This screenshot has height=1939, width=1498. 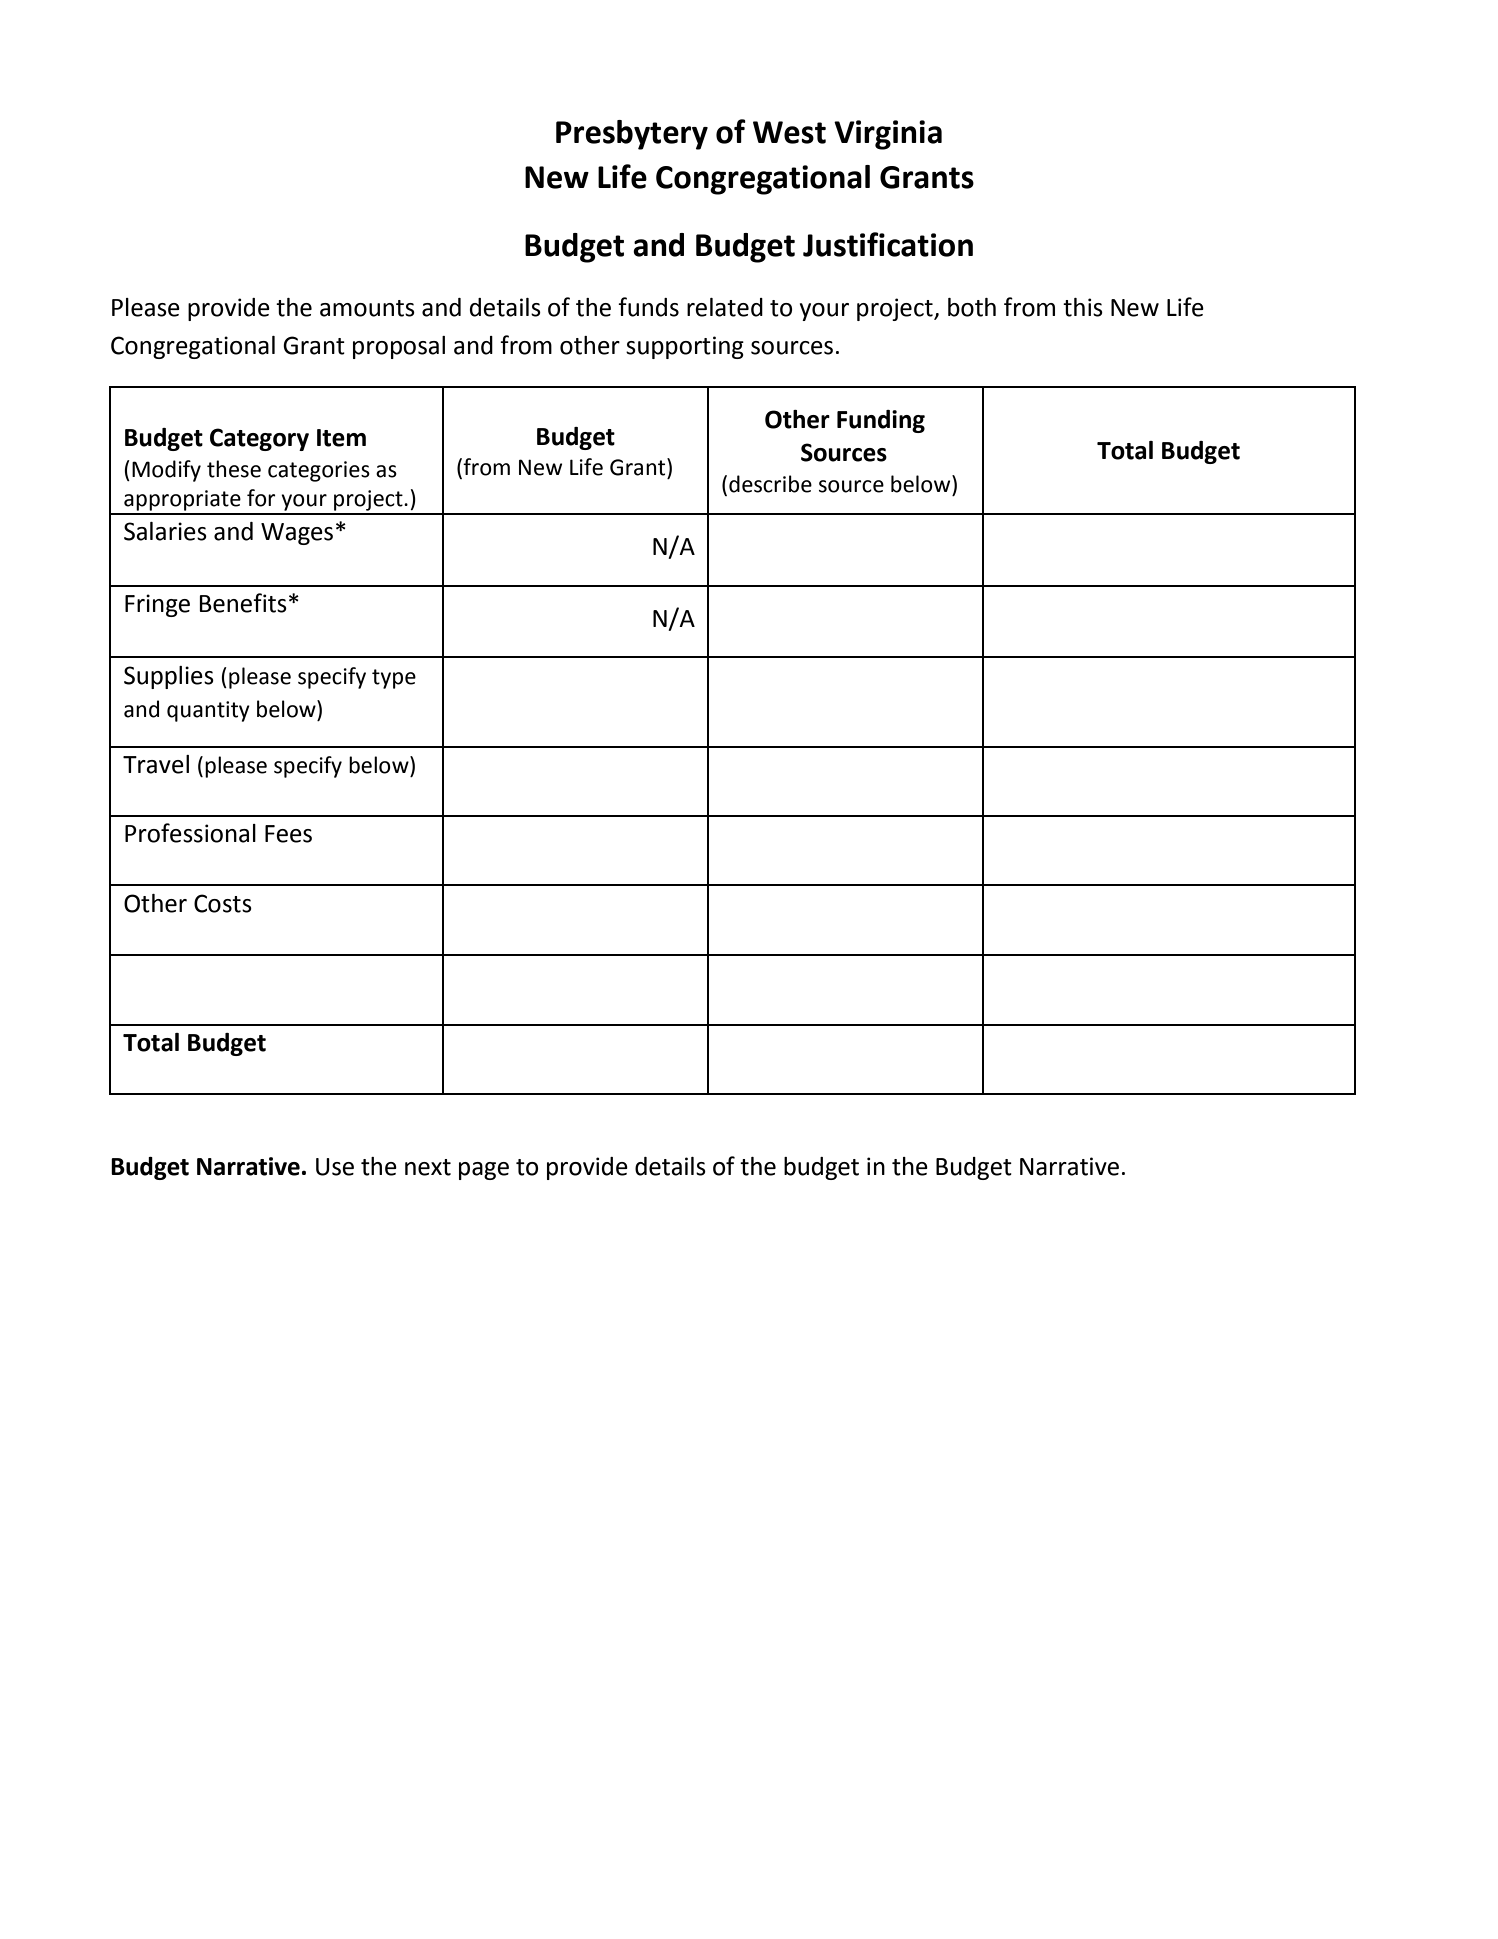 What do you see at coordinates (367, 308) in the screenshot?
I see `amounts` at bounding box center [367, 308].
